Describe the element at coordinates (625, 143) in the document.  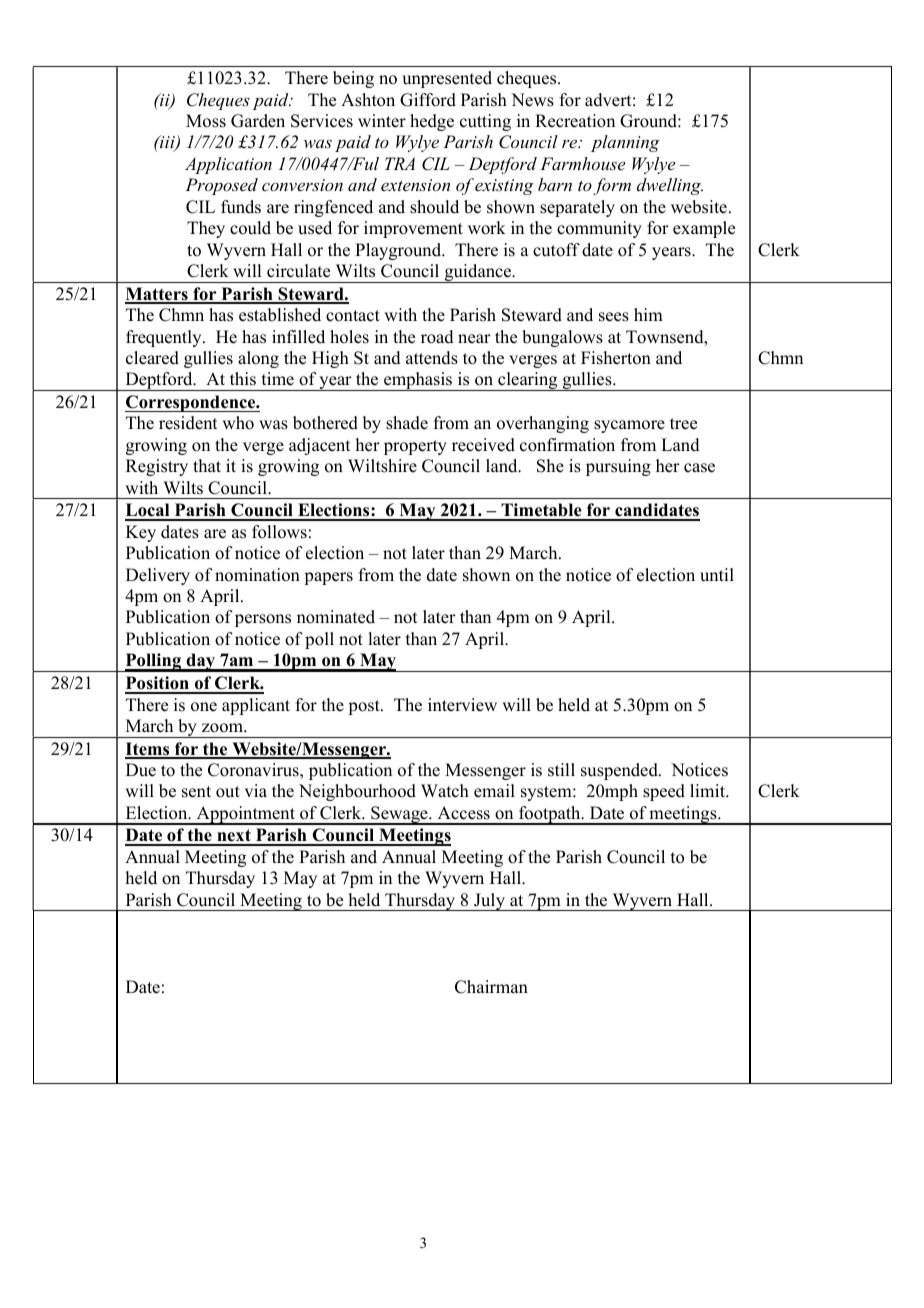
I see `planning` at that location.
